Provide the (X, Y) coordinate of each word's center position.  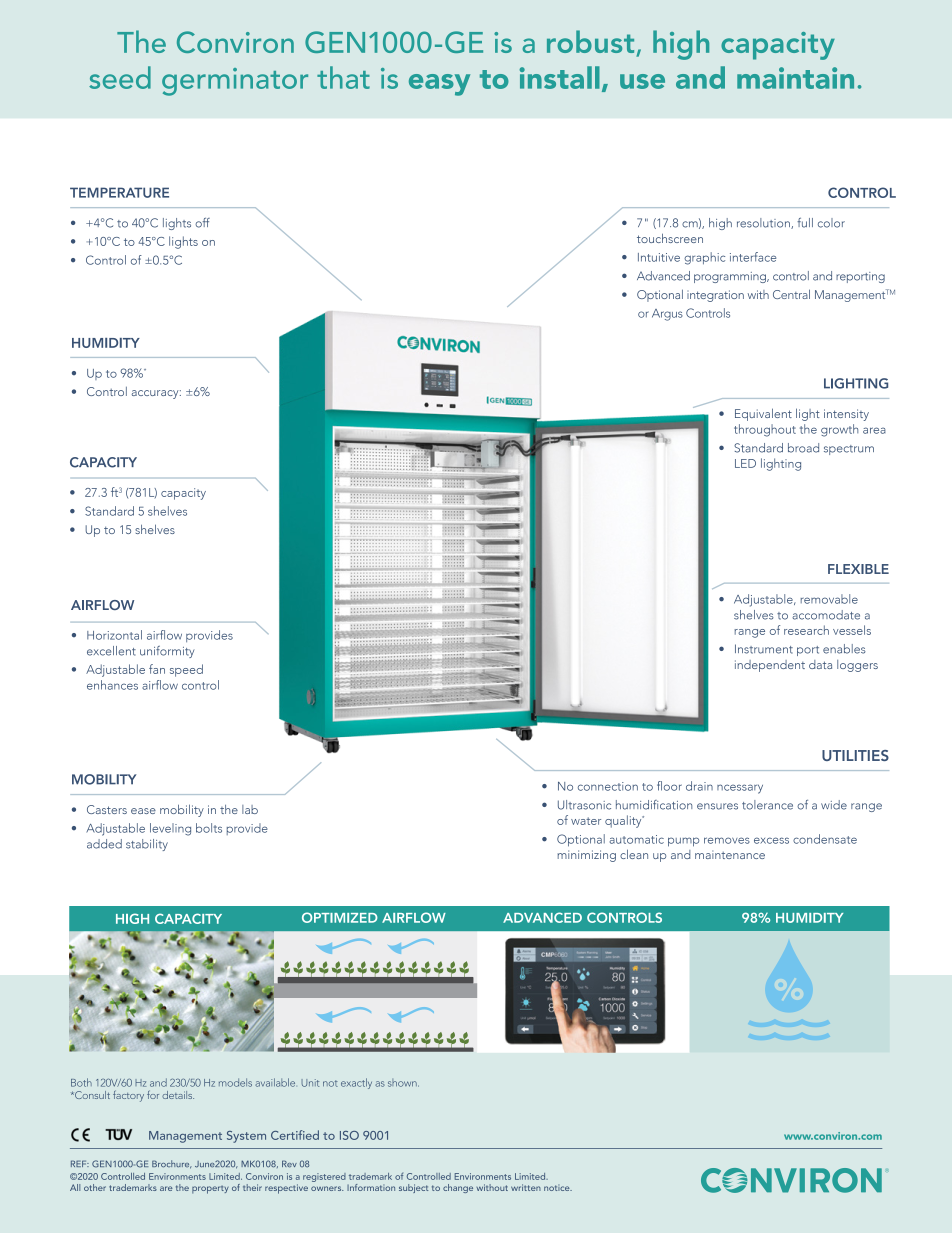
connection (608, 786)
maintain (795, 78)
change (458, 1188)
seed (120, 77)
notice (558, 1188)
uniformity (167, 652)
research (806, 630)
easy (439, 85)
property (210, 1190)
